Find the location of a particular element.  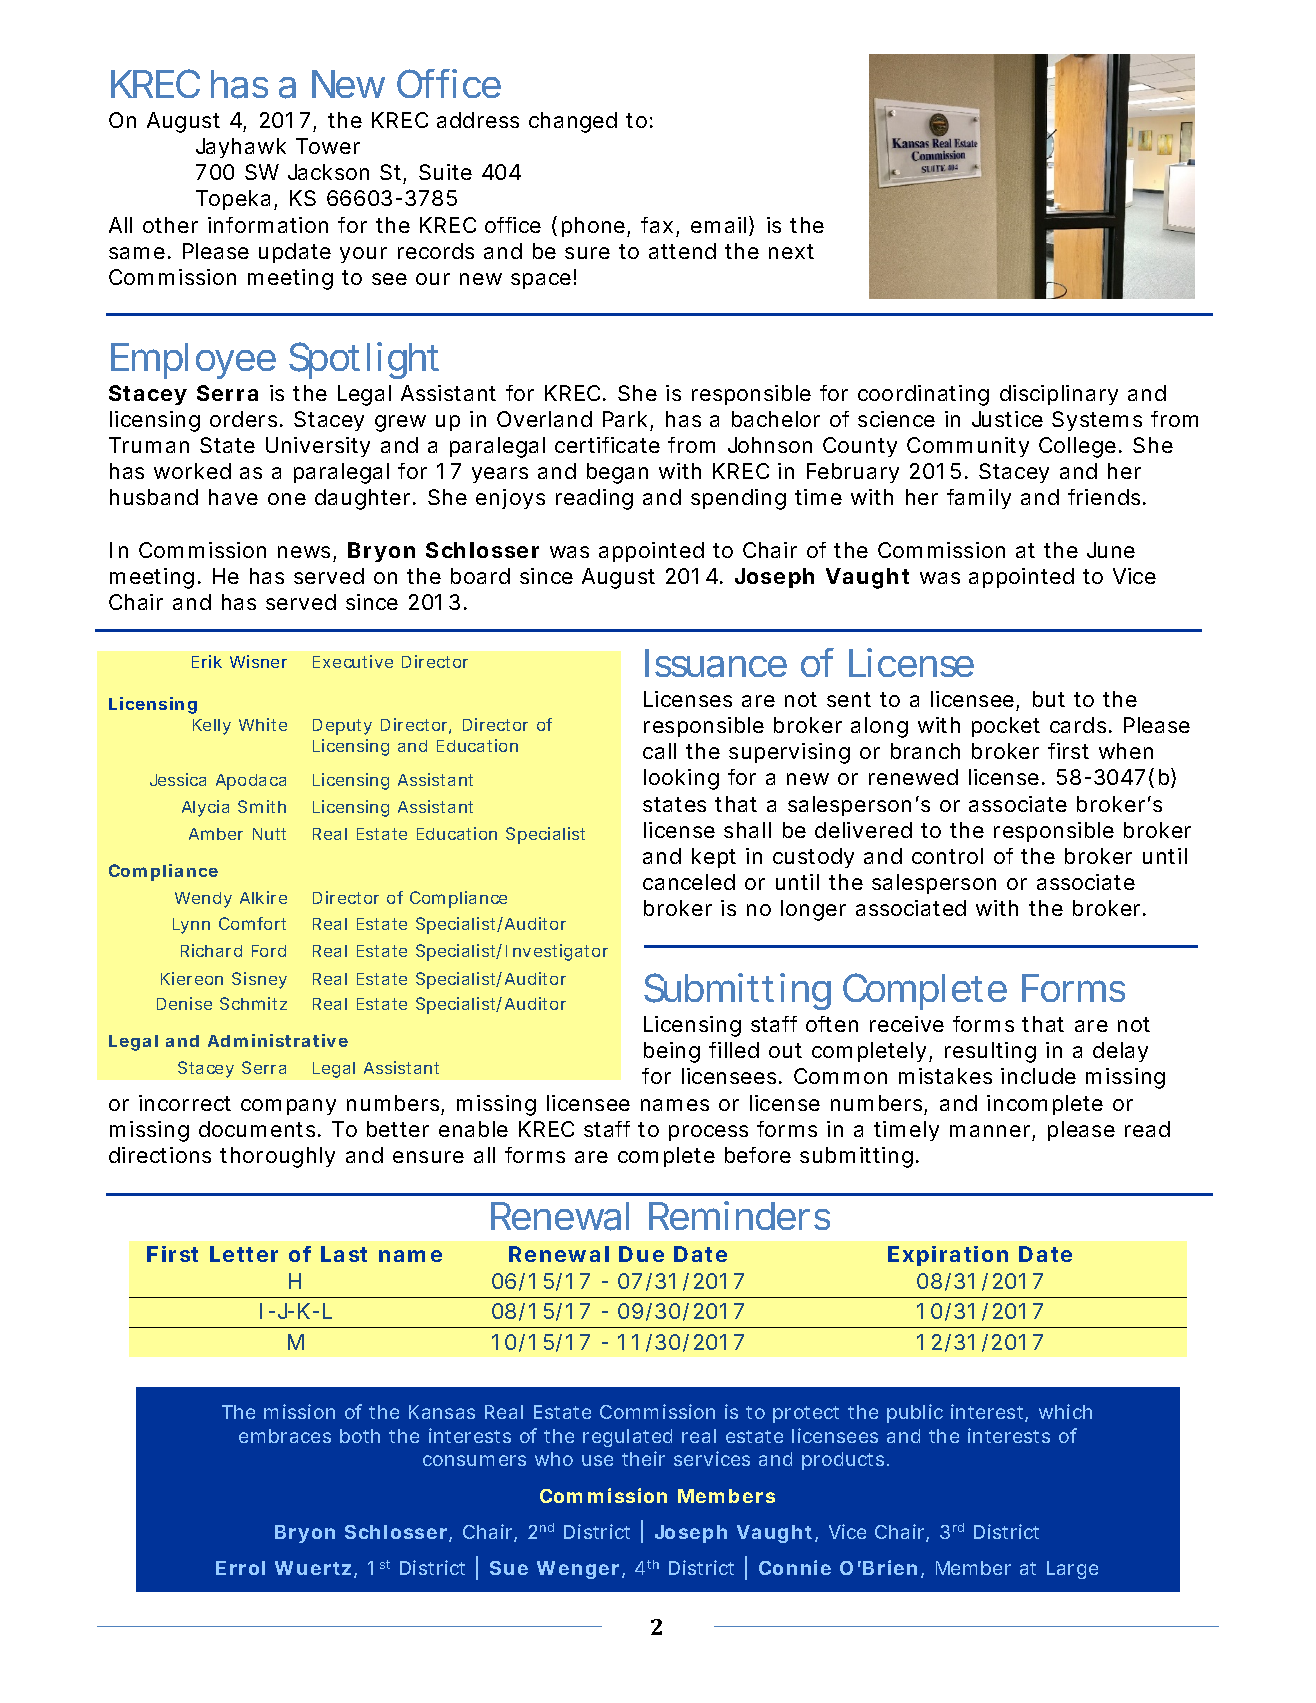

canceled is located at coordinates (689, 882).
